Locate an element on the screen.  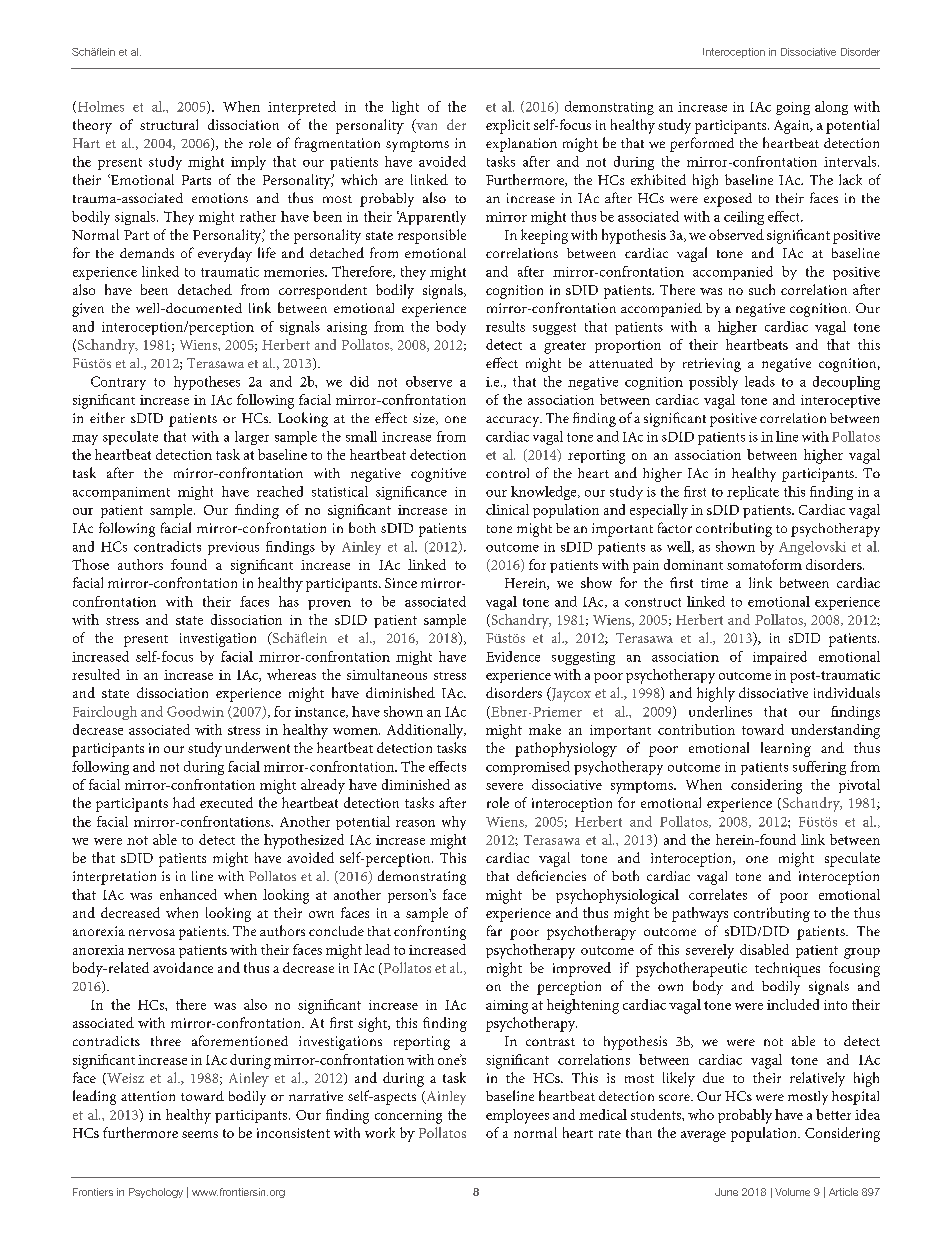
structural is located at coordinates (169, 124).
